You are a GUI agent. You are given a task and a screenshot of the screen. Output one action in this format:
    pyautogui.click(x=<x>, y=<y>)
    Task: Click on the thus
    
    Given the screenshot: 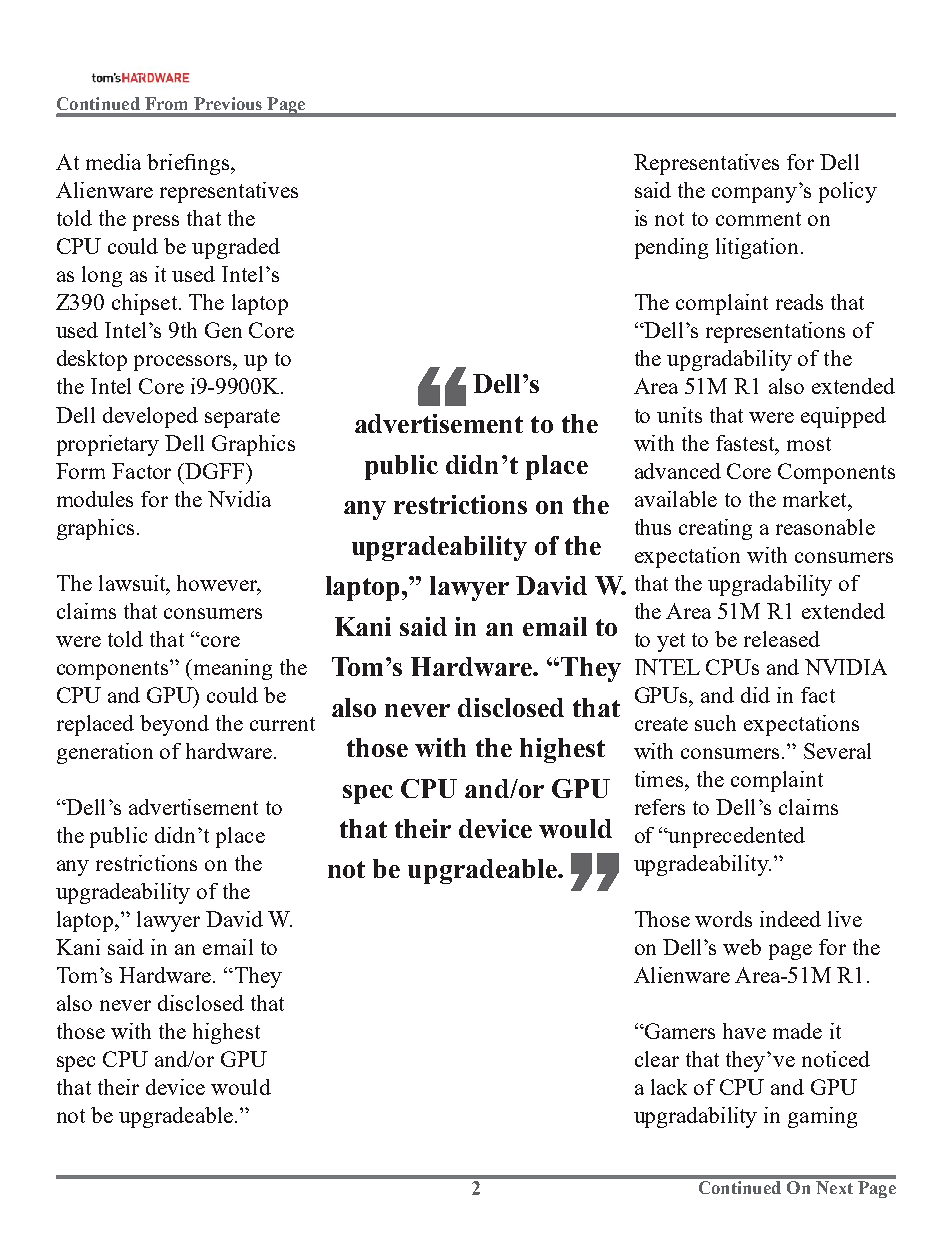 What is the action you would take?
    pyautogui.click(x=653, y=527)
